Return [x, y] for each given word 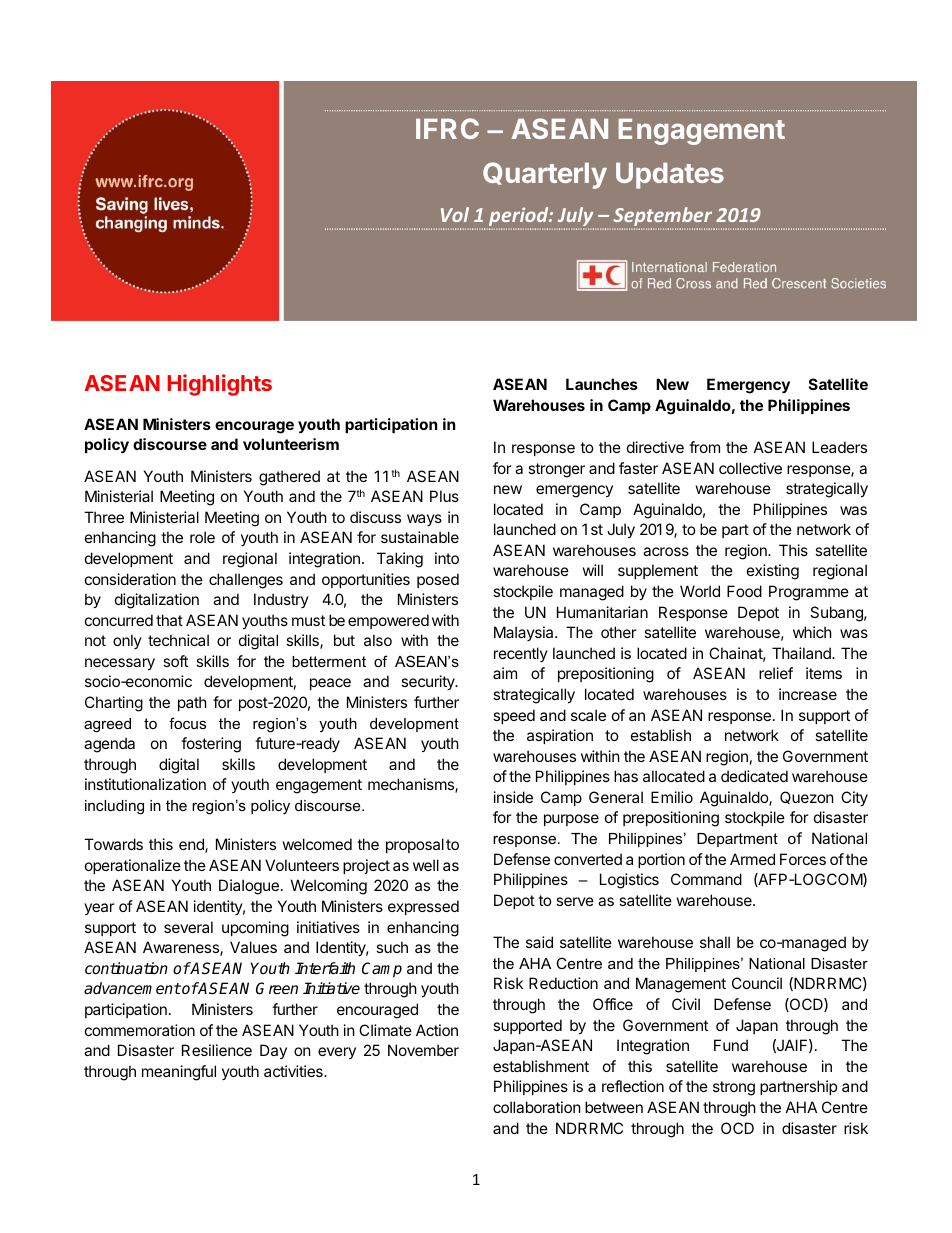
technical [178, 640]
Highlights [219, 385]
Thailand [802, 653]
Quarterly [545, 175]
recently [521, 654]
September [663, 218]
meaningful [179, 1073]
